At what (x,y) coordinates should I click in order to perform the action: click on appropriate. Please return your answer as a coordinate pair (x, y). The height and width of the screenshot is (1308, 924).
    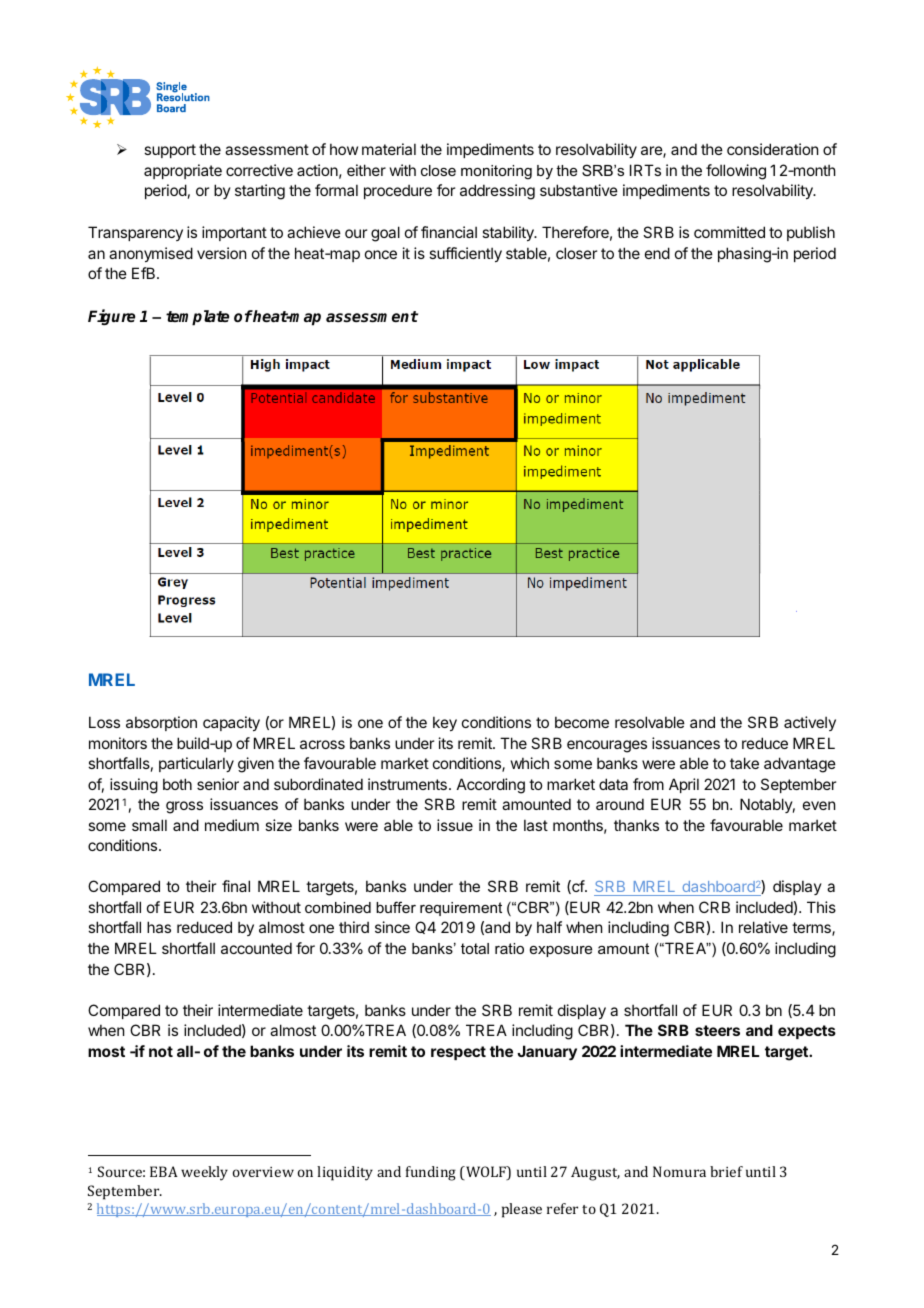
    Looking at the image, I should click on (183, 171).
